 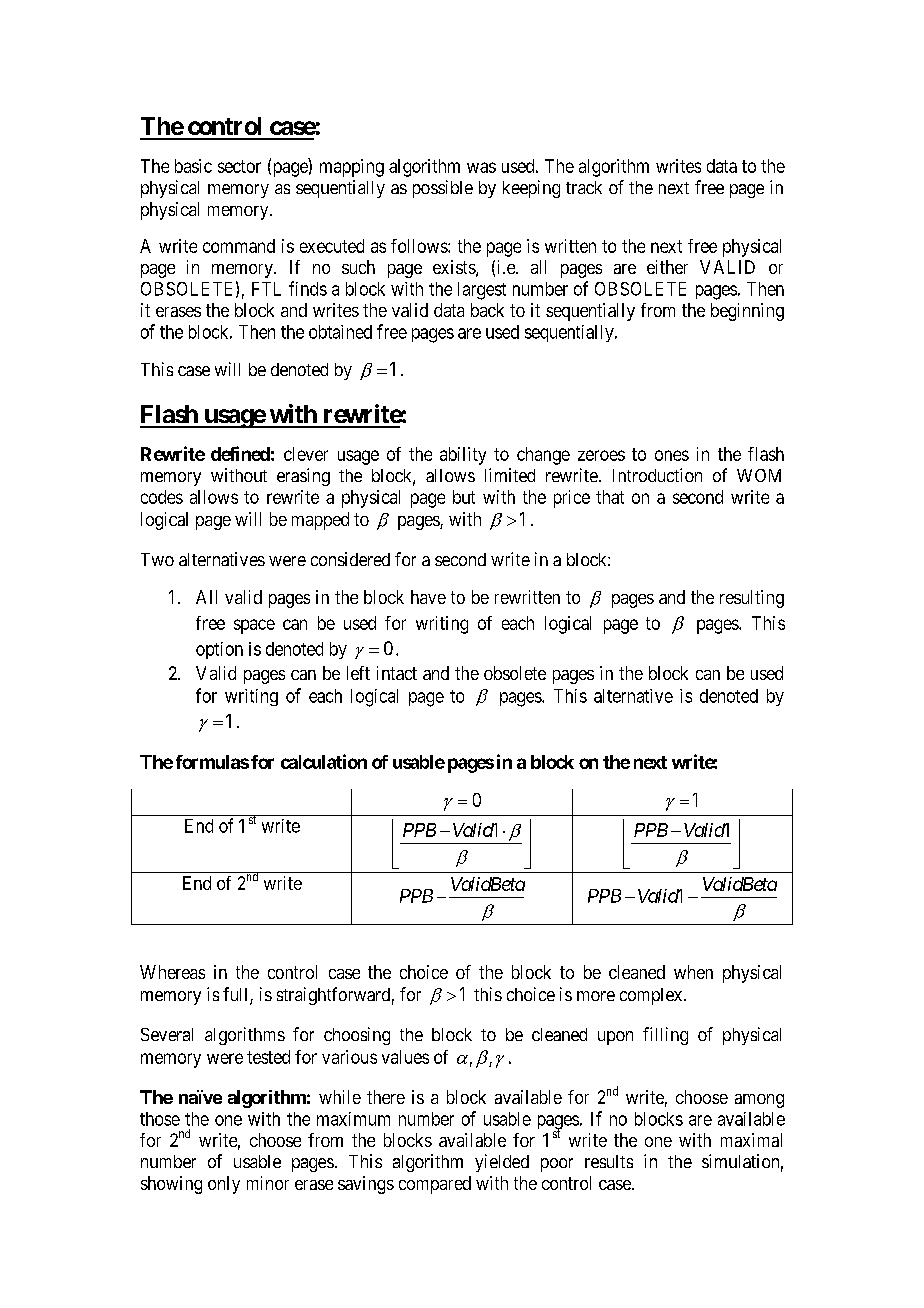 What do you see at coordinates (224, 1185) in the screenshot?
I see `only` at bounding box center [224, 1185].
